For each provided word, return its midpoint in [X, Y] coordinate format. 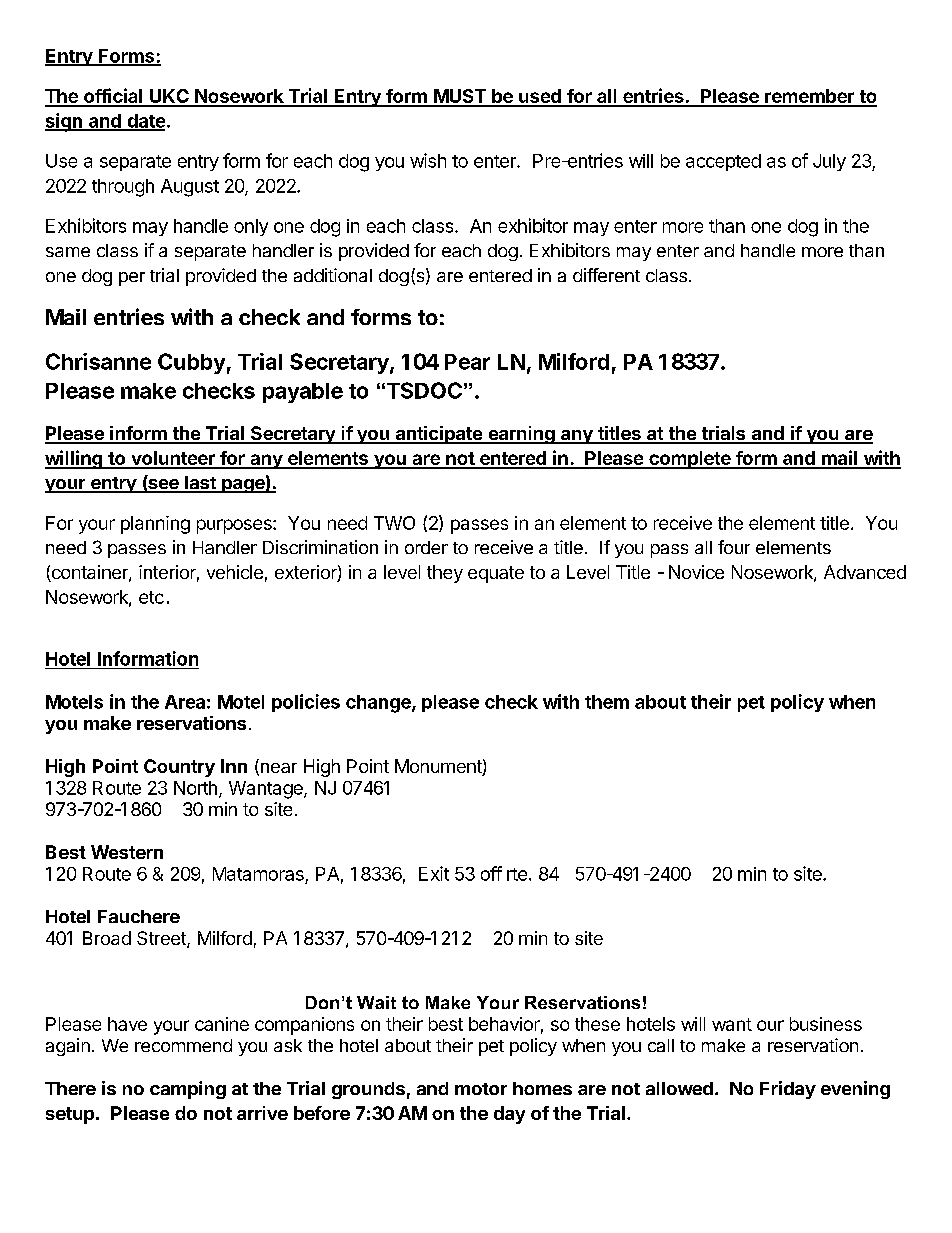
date [145, 122]
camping [188, 1090]
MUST [460, 97]
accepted [723, 162]
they [445, 574]
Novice [696, 572]
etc [151, 597]
